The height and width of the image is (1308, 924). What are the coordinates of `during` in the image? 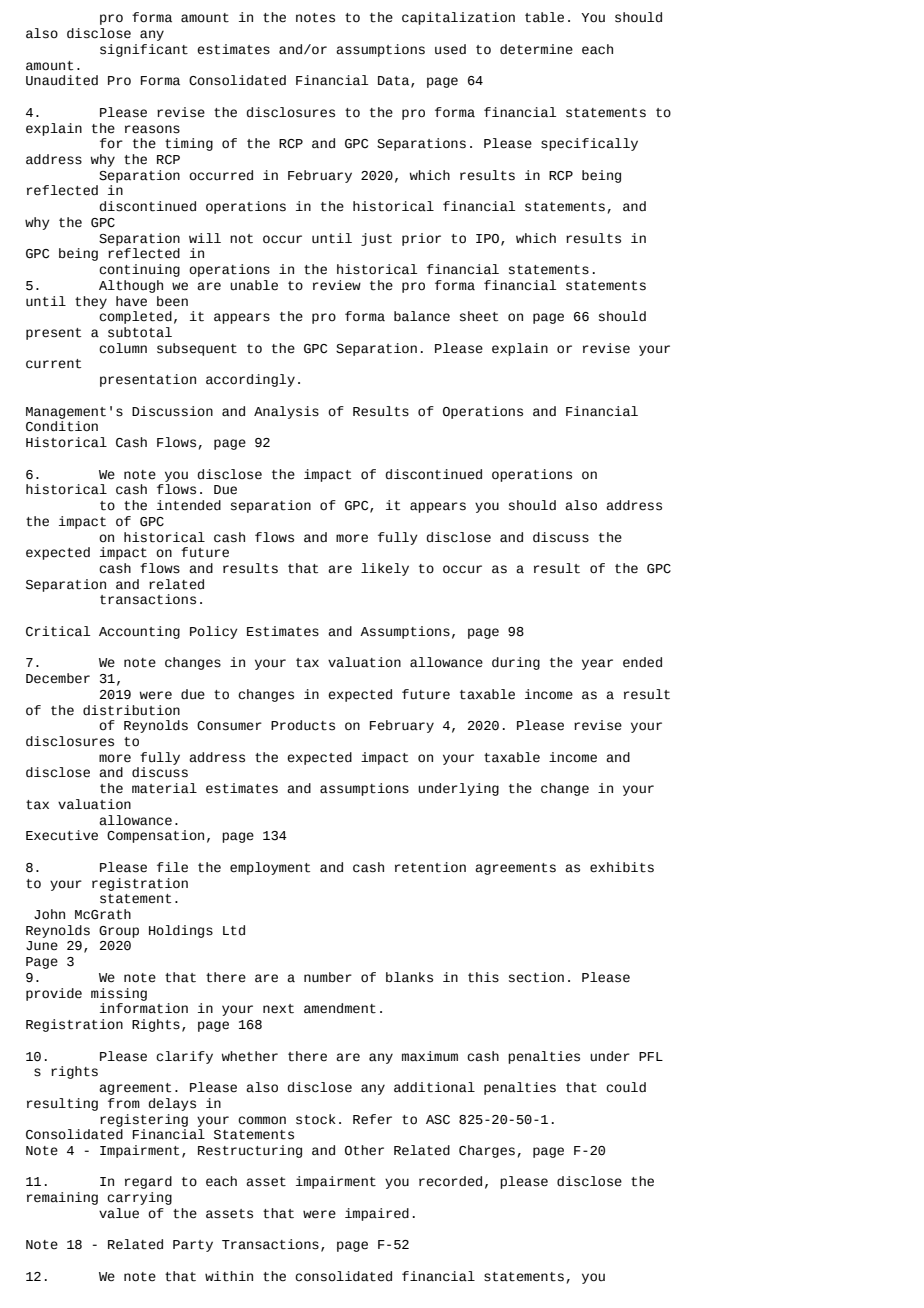 It's located at (516, 663).
